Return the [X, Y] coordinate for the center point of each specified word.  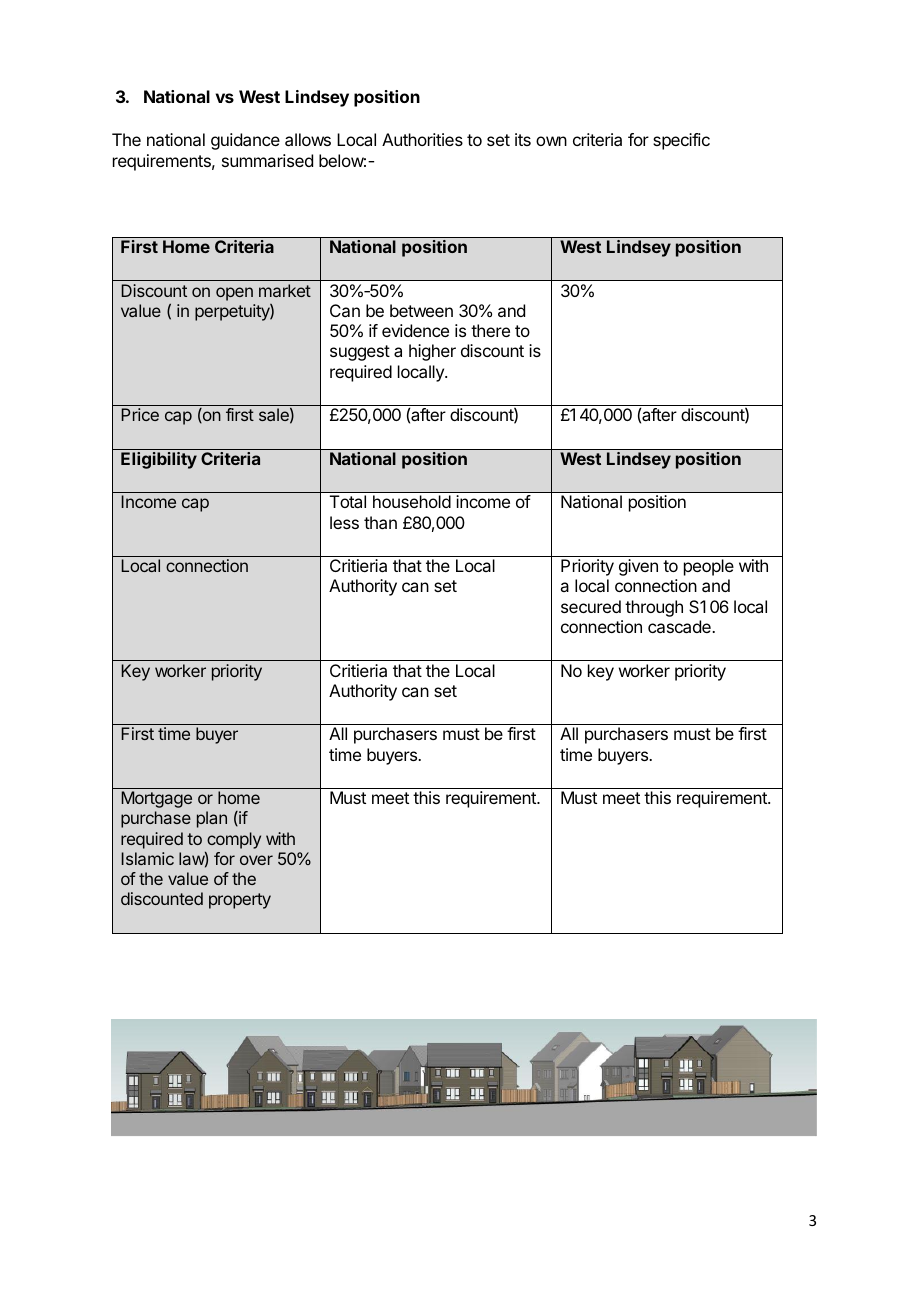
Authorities [422, 139]
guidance [245, 141]
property [240, 901]
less [344, 522]
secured [591, 606]
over [256, 860]
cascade [680, 626]
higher [432, 352]
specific [681, 141]
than [380, 522]
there [490, 330]
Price [140, 414]
